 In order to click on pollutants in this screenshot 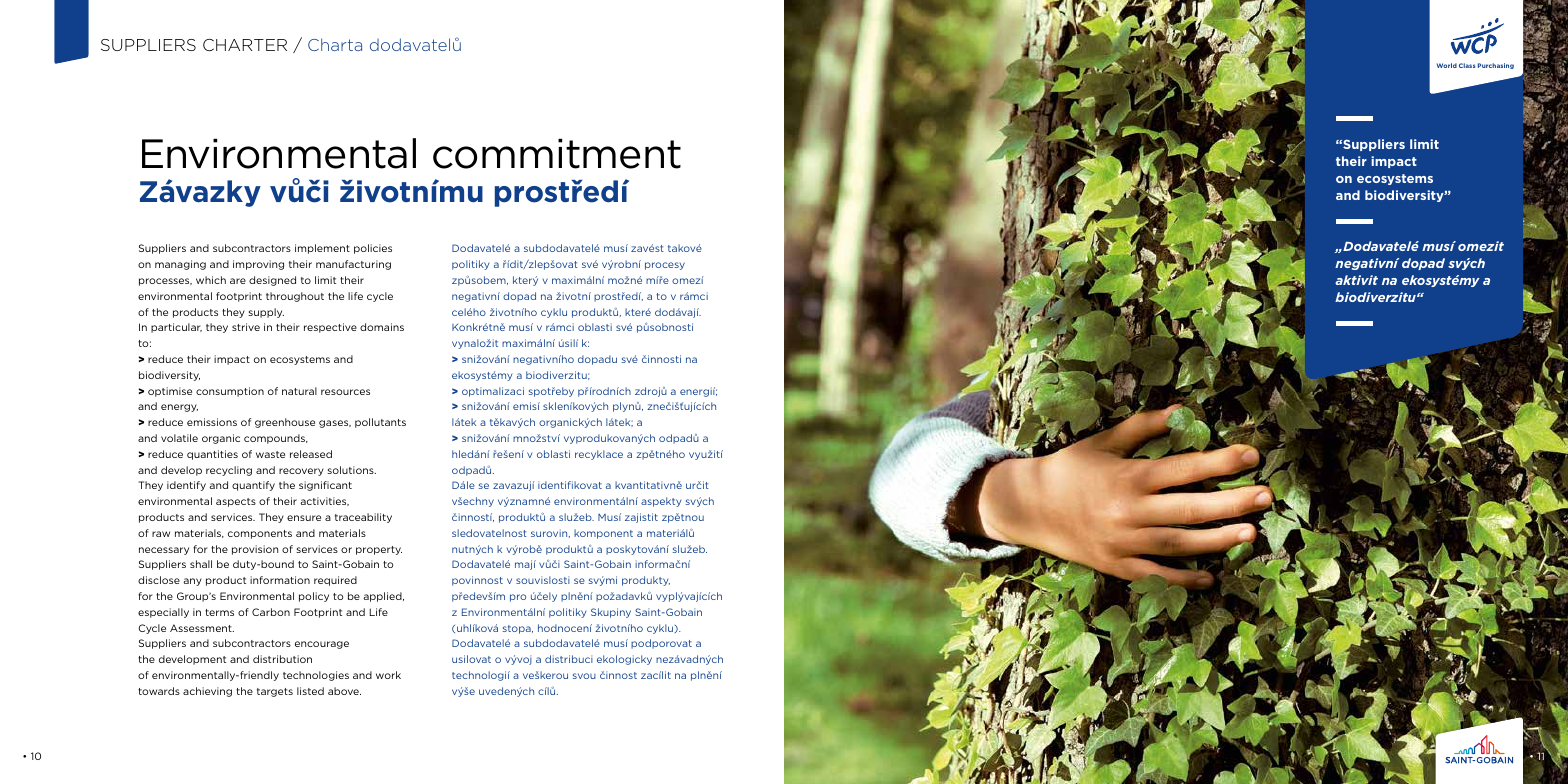, I will do `click(380, 423)`.
